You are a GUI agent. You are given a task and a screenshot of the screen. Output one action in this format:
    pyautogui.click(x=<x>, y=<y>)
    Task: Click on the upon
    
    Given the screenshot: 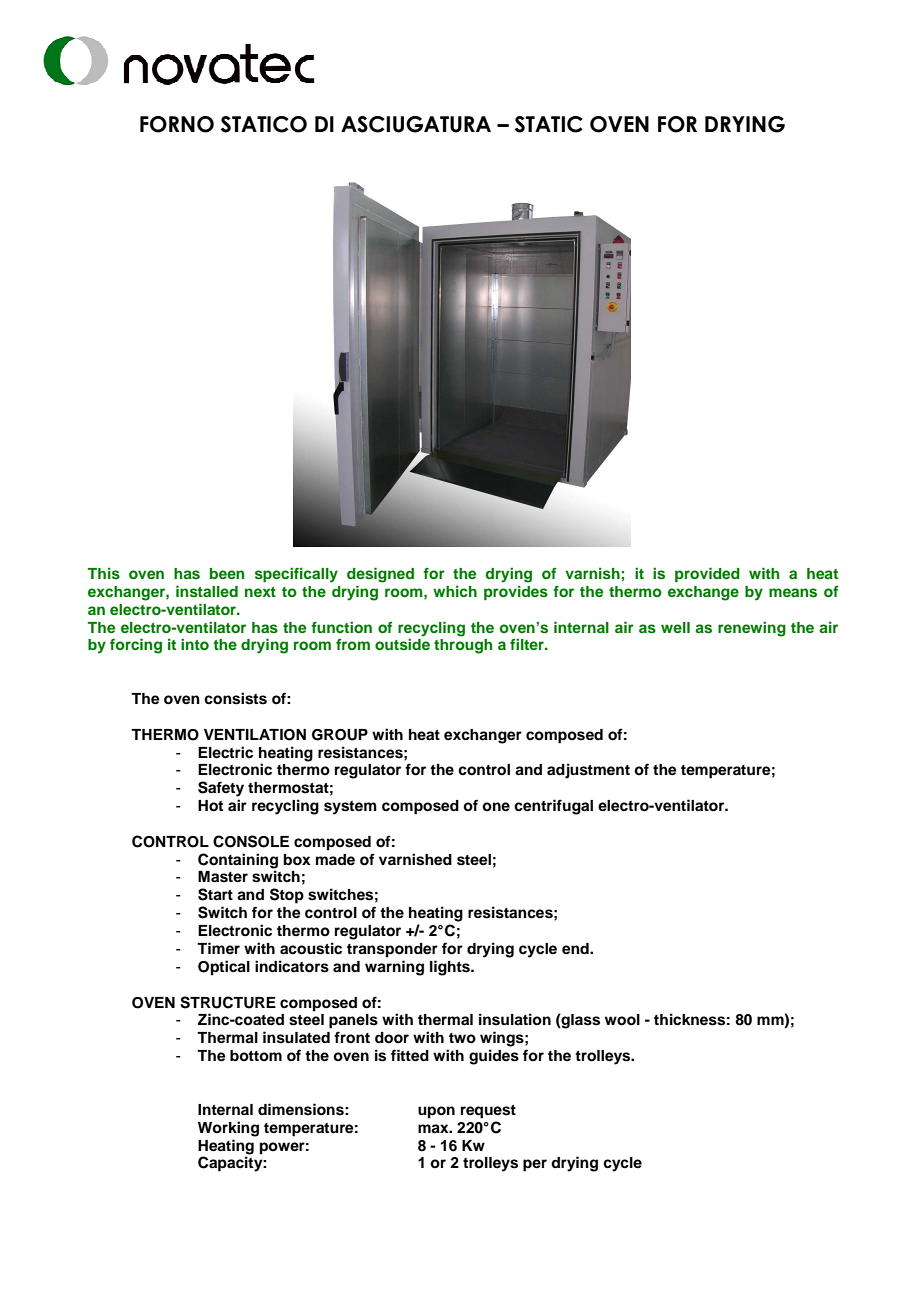 What is the action you would take?
    pyautogui.click(x=436, y=1112)
